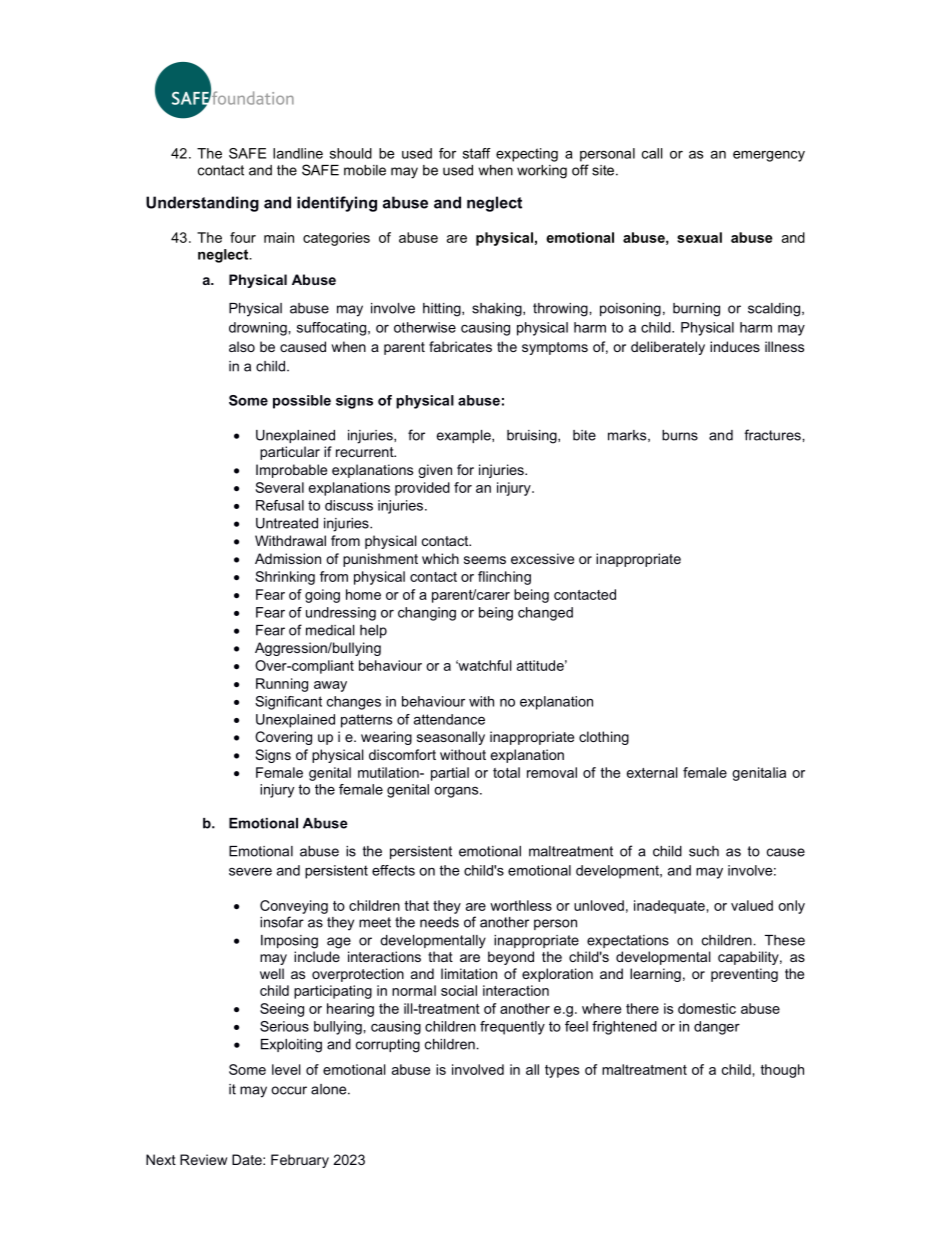 The width and height of the screenshot is (952, 1233). What do you see at coordinates (604, 738) in the screenshot?
I see `clothing` at bounding box center [604, 738].
